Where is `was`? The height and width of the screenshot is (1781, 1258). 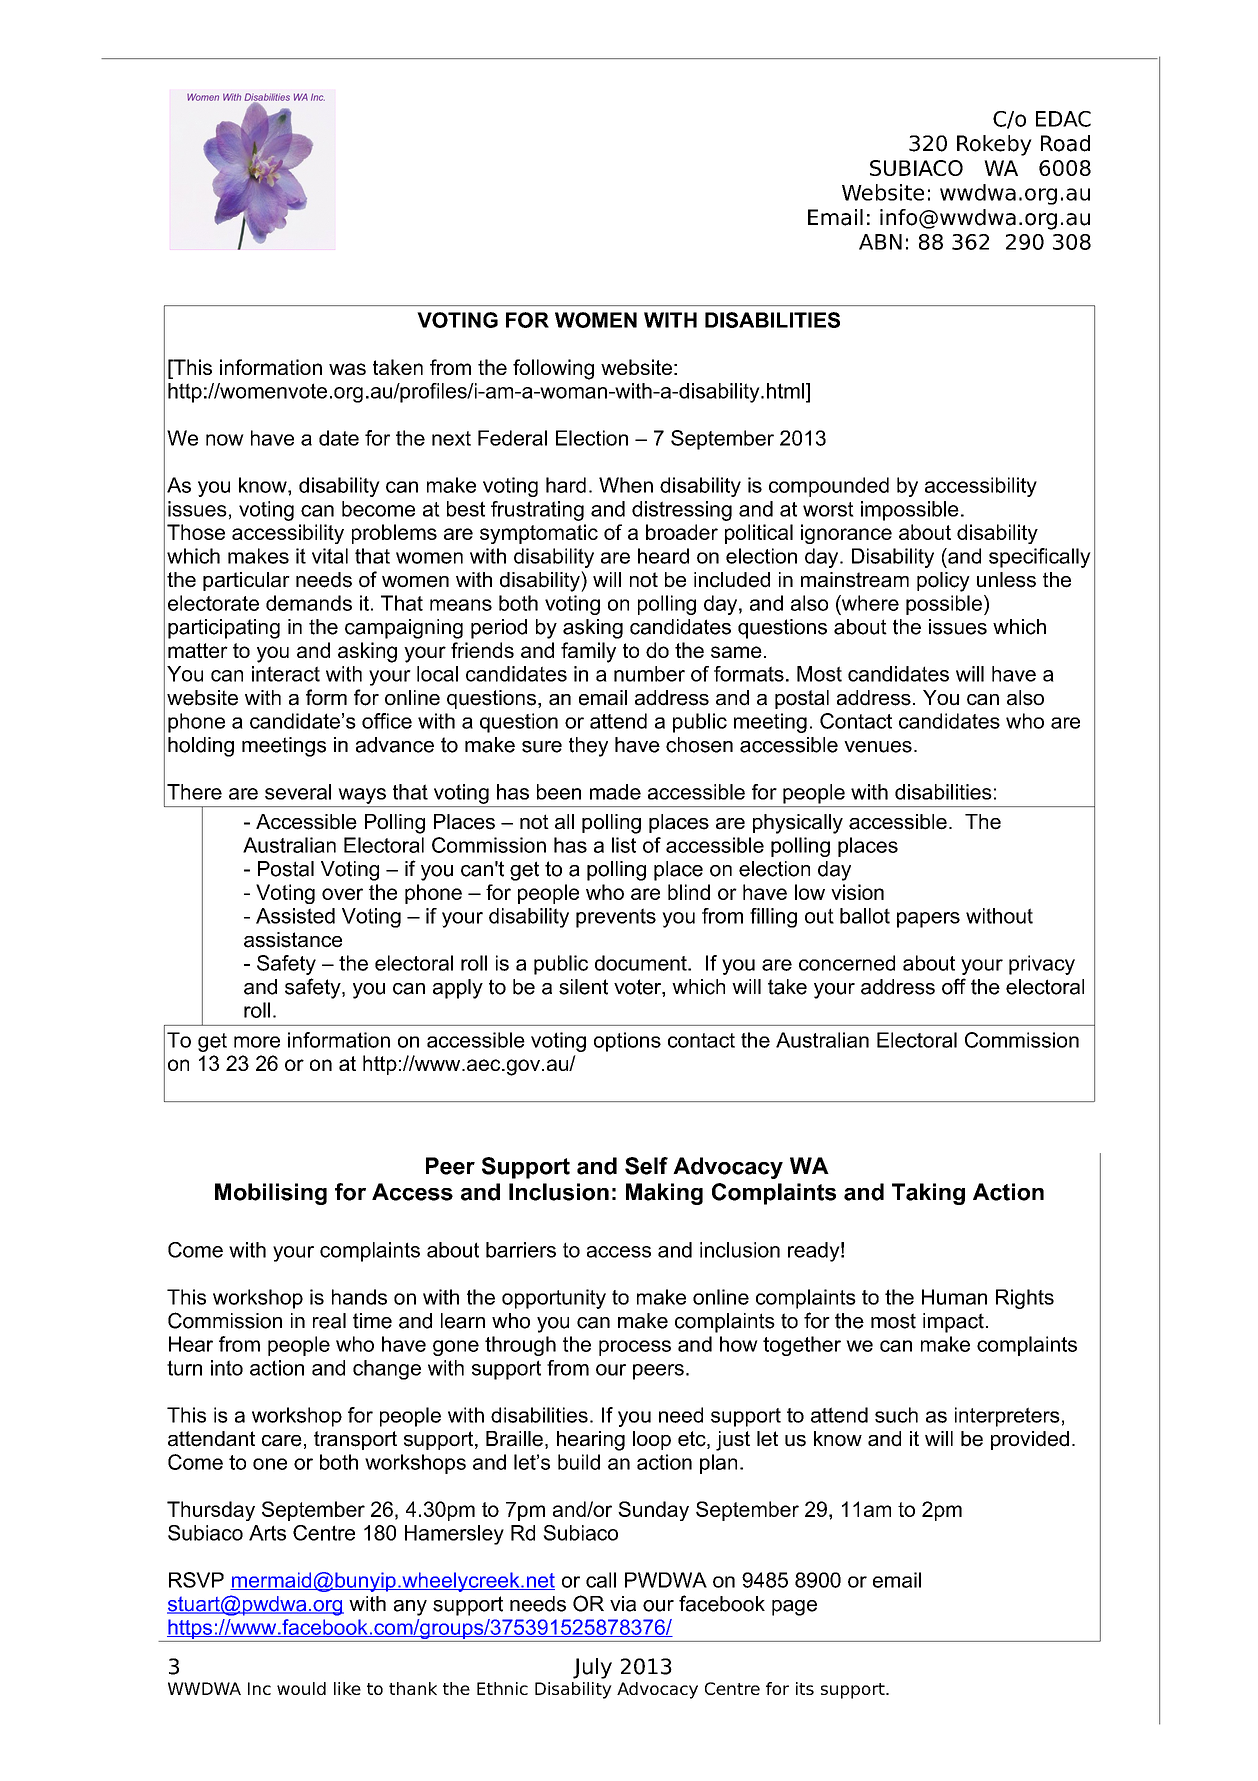
was is located at coordinates (347, 369).
